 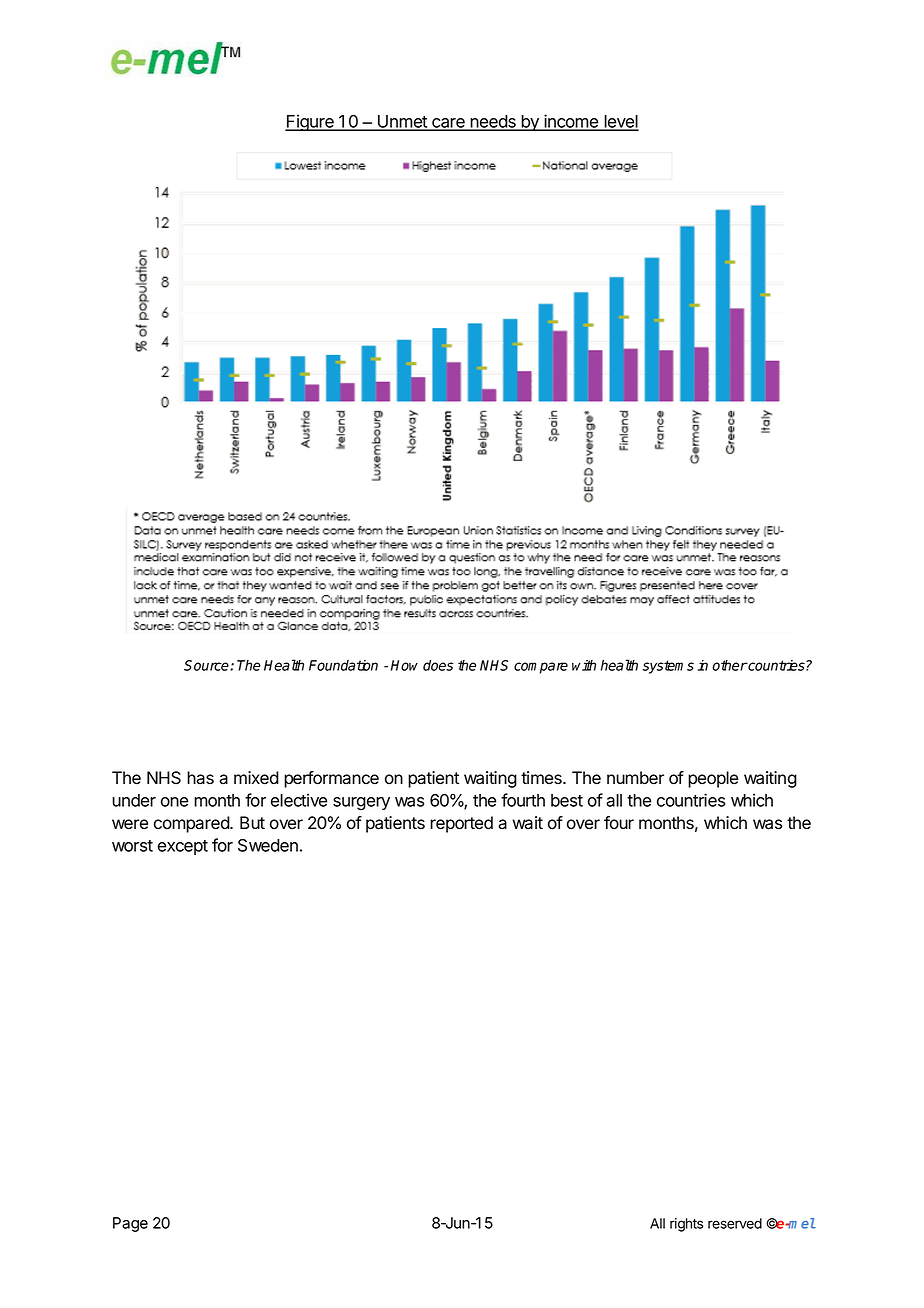 What do you see at coordinates (686, 1225) in the page?
I see `rights` at bounding box center [686, 1225].
